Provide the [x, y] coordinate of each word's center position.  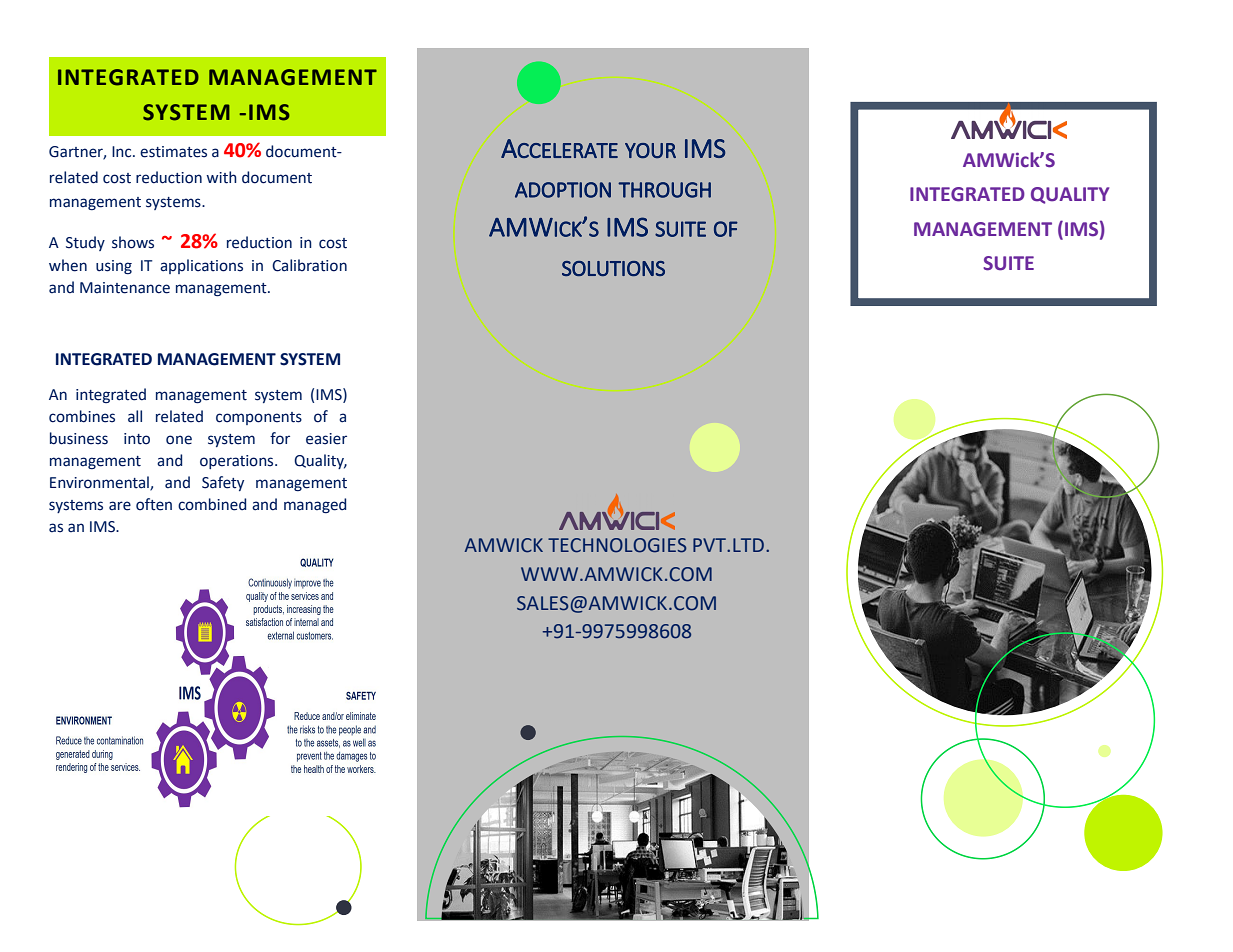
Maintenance [125, 288]
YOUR [650, 150]
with [221, 177]
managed [315, 505]
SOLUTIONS [613, 268]
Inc [123, 152]
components [259, 418]
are [120, 506]
